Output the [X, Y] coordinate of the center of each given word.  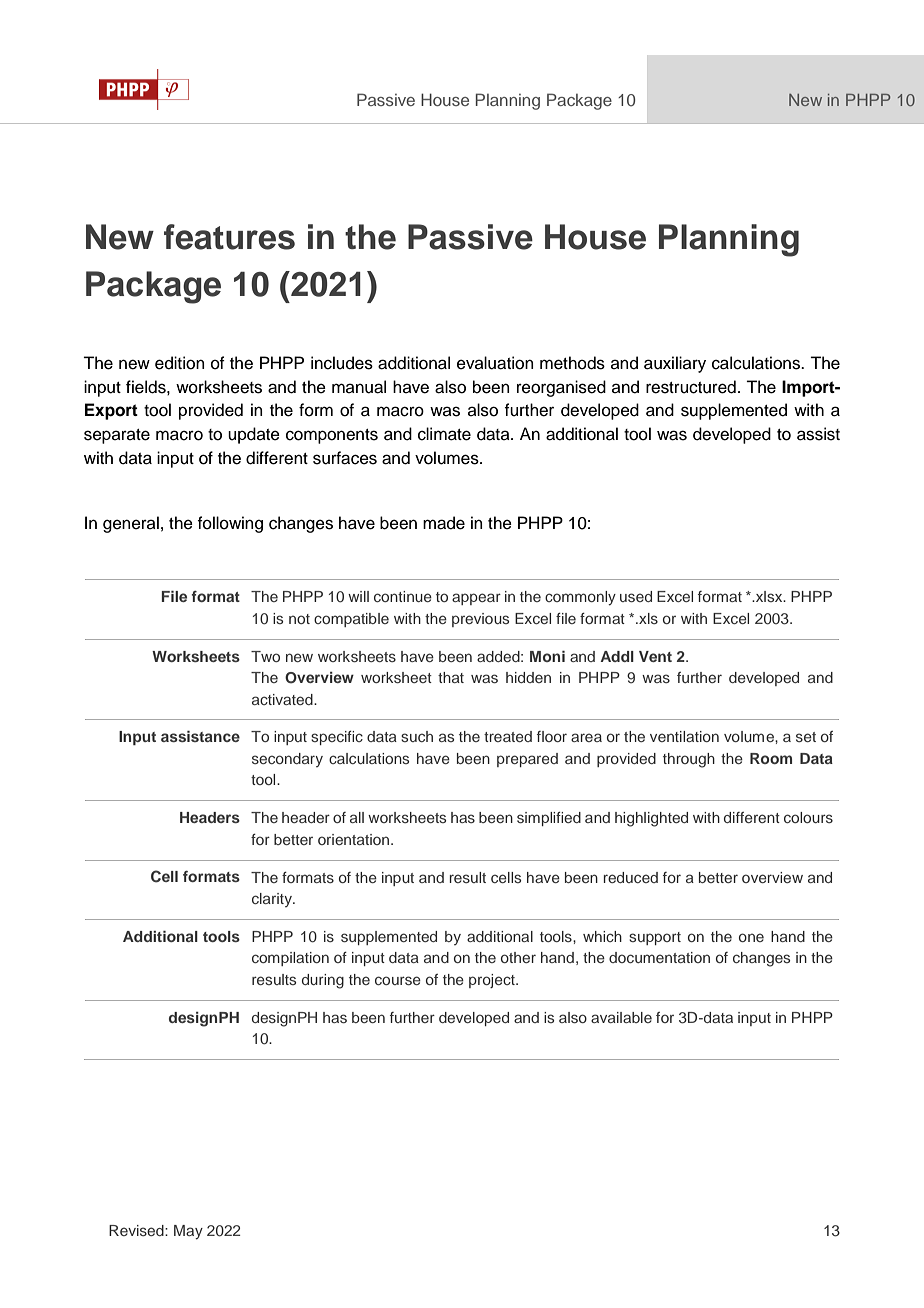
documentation [659, 957]
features [229, 237]
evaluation [495, 363]
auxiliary [675, 364]
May [188, 1232]
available [621, 1017]
